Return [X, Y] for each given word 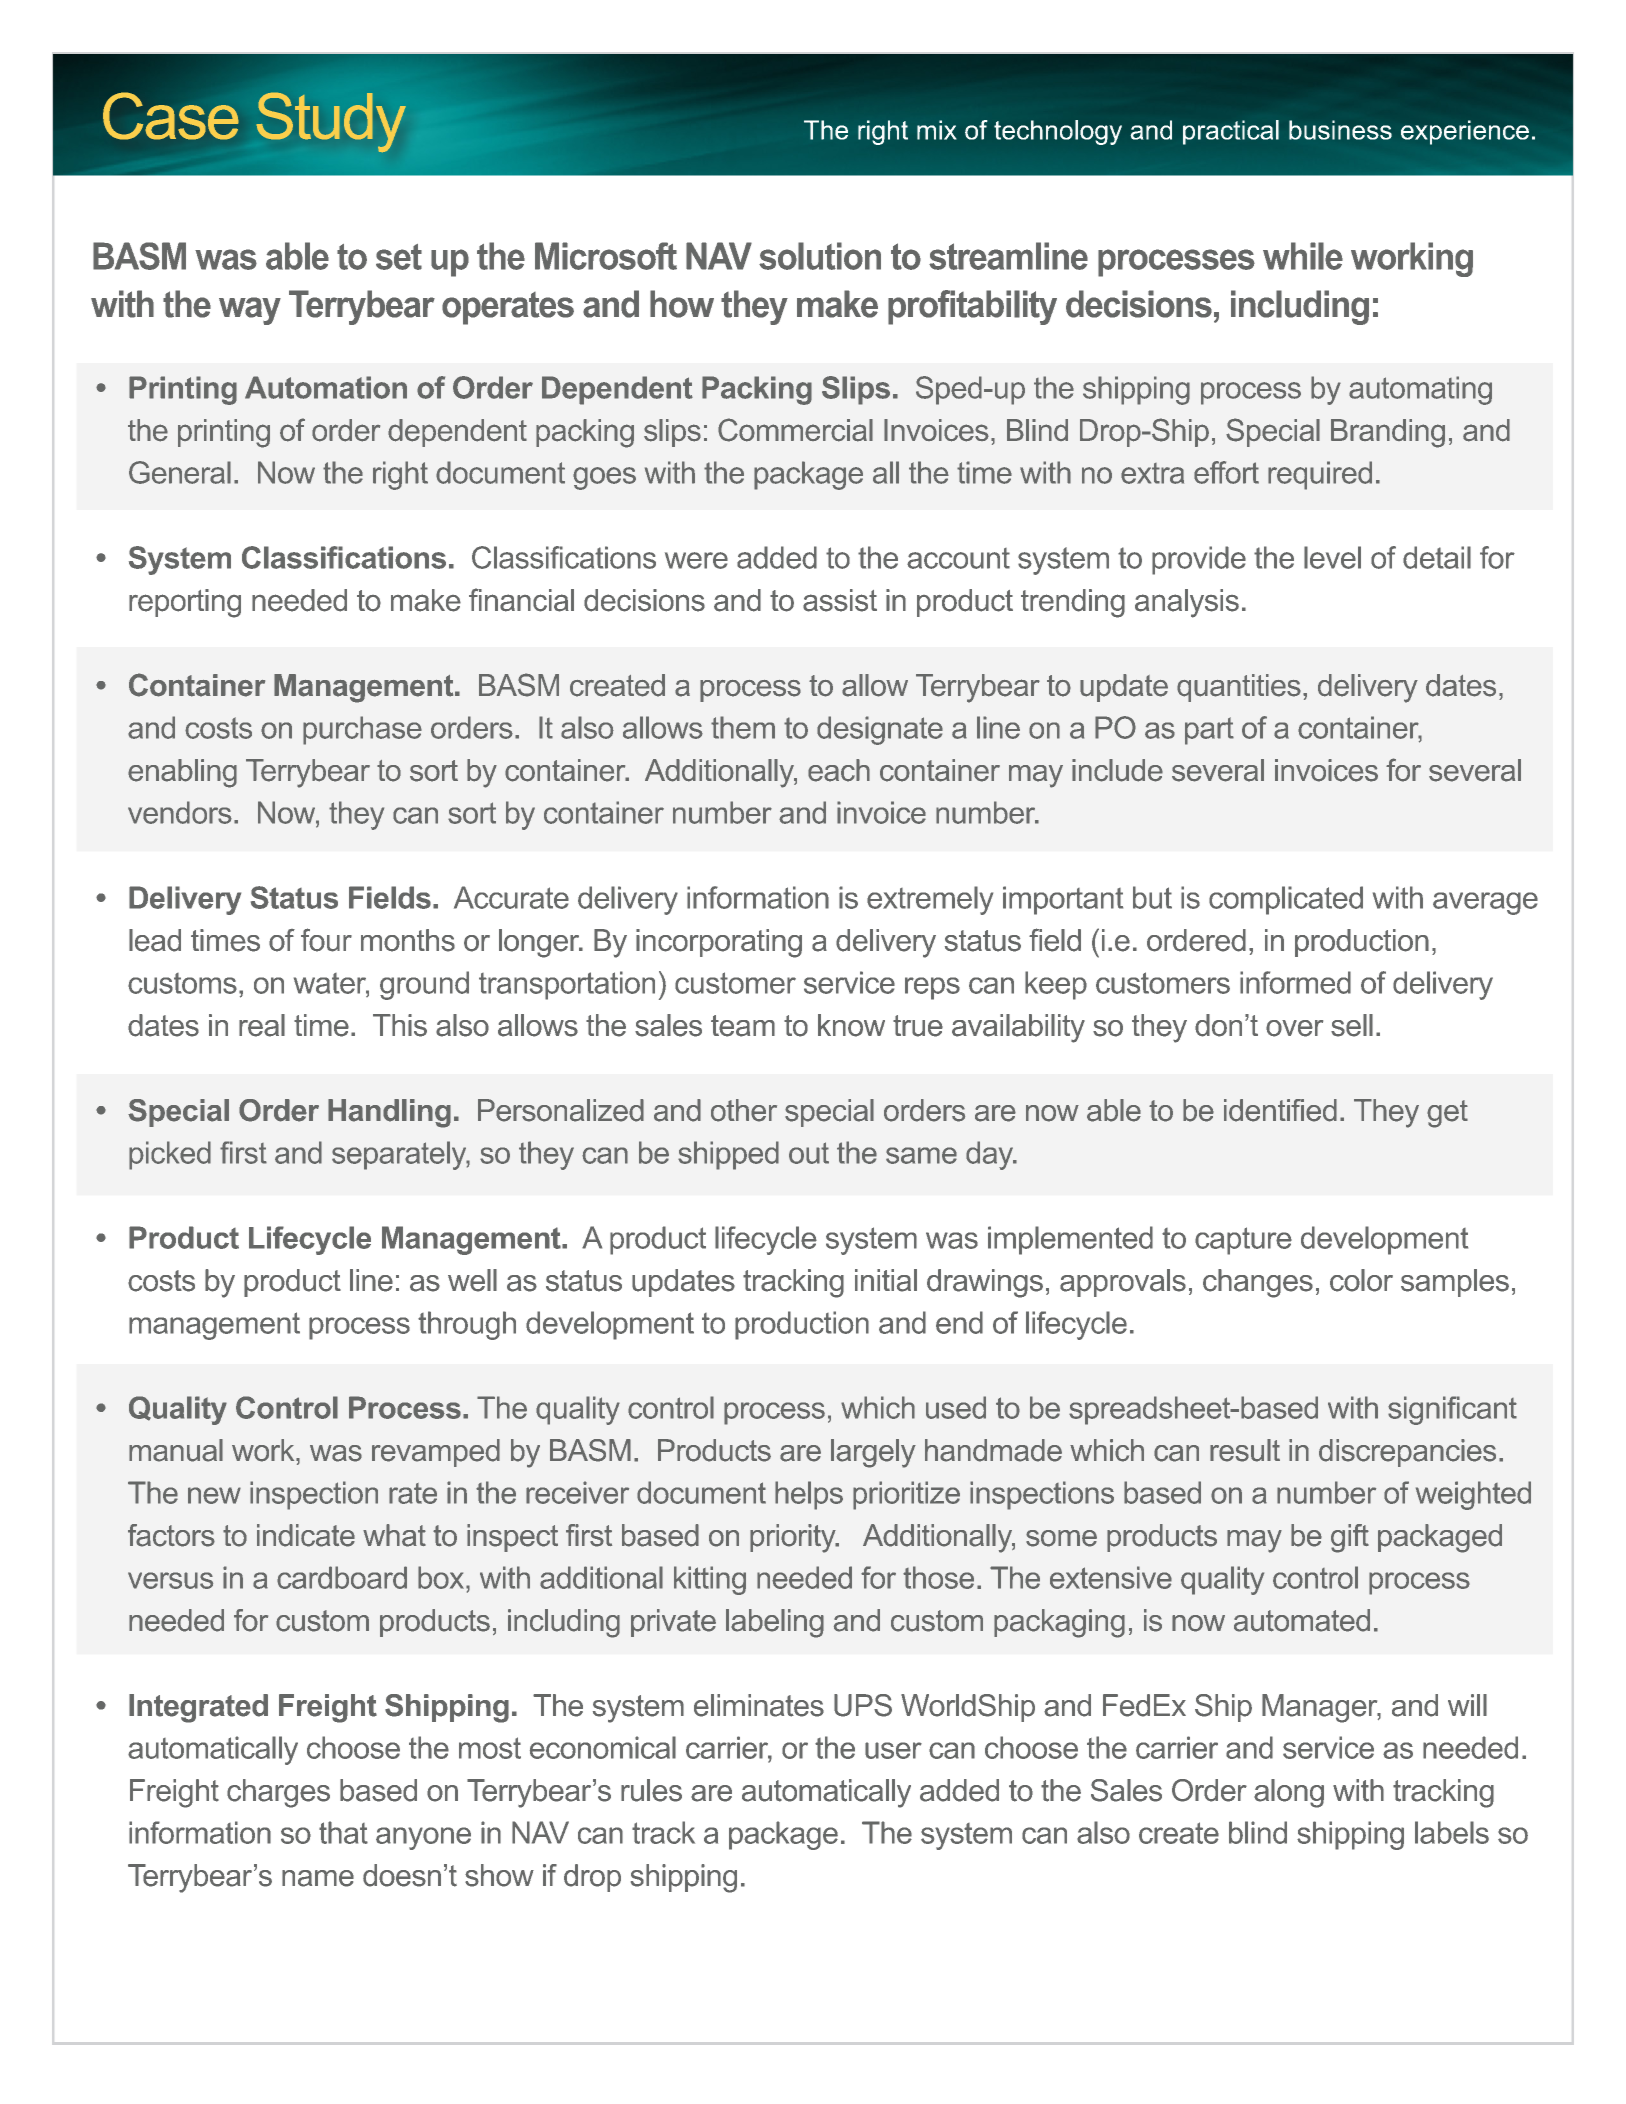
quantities [1239, 688]
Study [331, 122]
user [893, 1750]
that [343, 1832]
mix [937, 130]
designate [880, 730]
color [1361, 1280]
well [472, 1280]
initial [886, 1280]
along [1289, 1793]
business [1340, 130]
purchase [362, 730]
